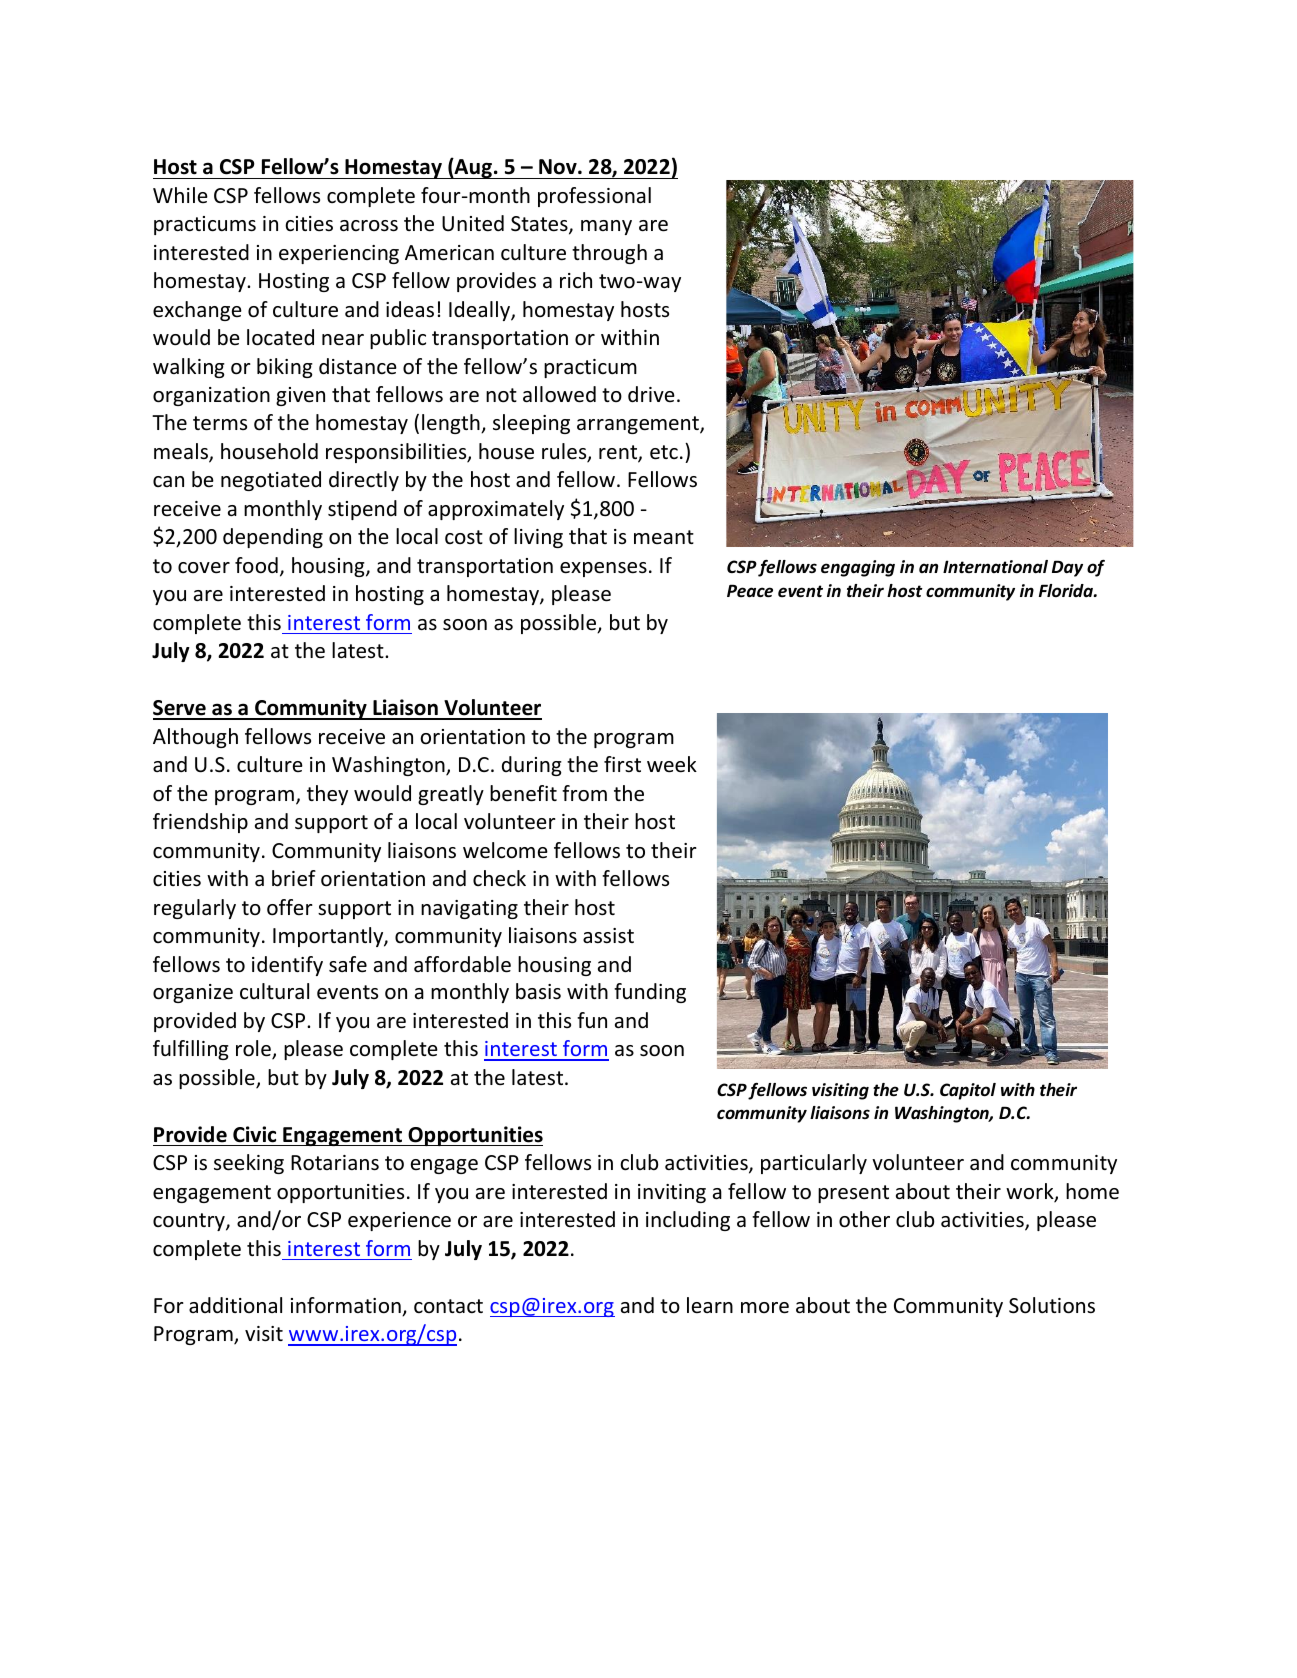  I want to click on Capitol, so click(968, 1091).
